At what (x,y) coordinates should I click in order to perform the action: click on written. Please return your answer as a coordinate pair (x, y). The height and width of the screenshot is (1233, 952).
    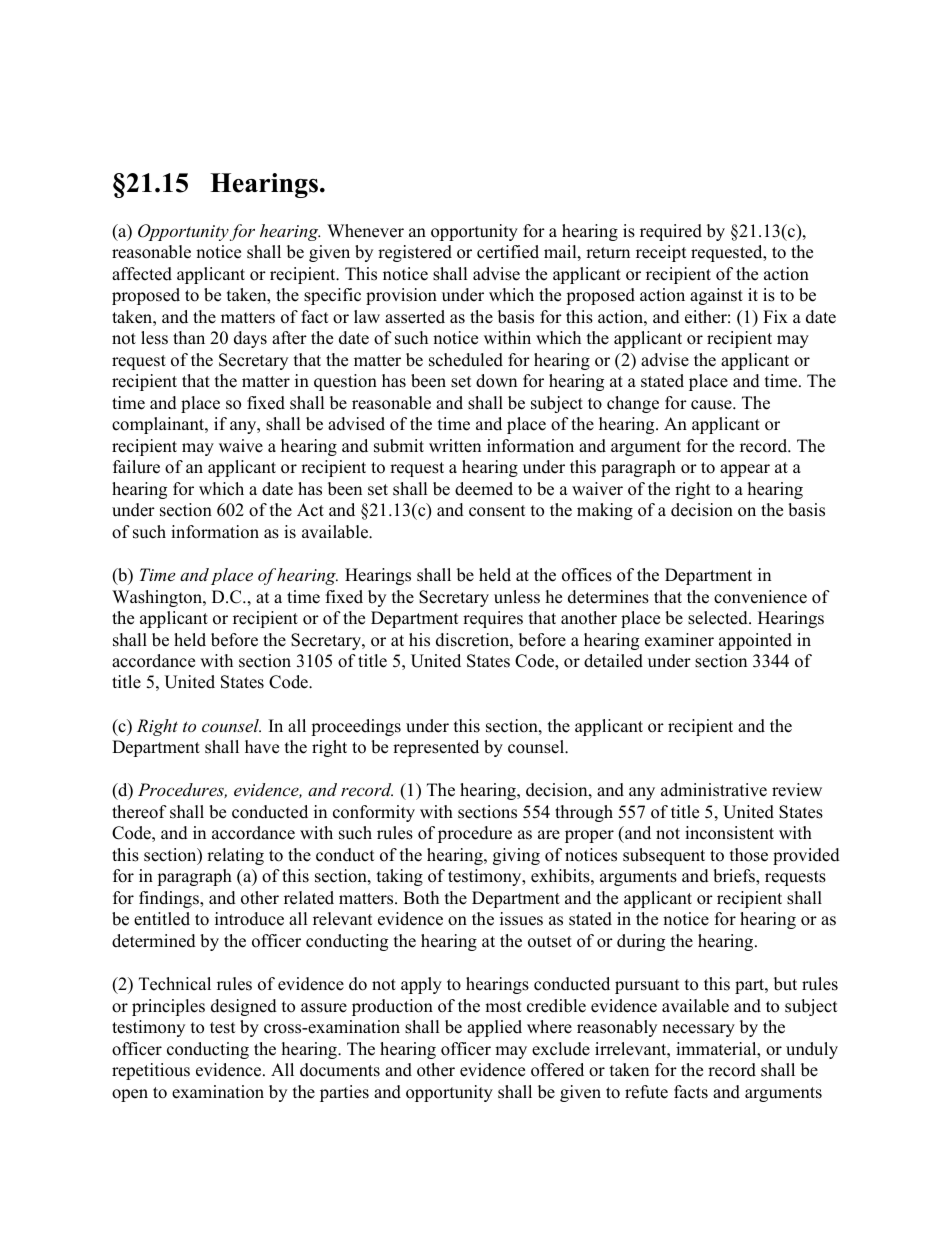
    Looking at the image, I should click on (455, 446).
